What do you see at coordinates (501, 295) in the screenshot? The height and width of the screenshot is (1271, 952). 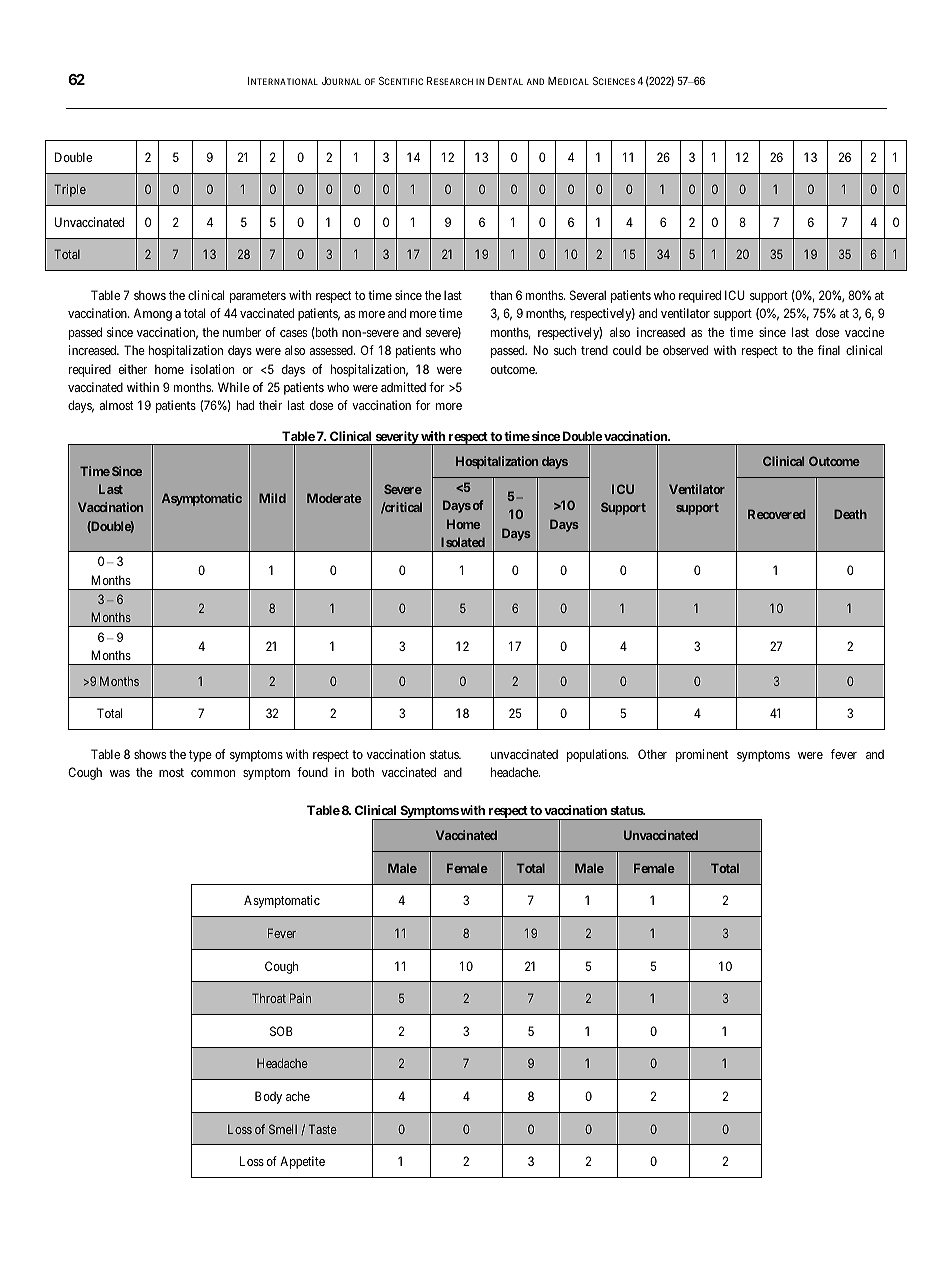 I see `than` at bounding box center [501, 295].
